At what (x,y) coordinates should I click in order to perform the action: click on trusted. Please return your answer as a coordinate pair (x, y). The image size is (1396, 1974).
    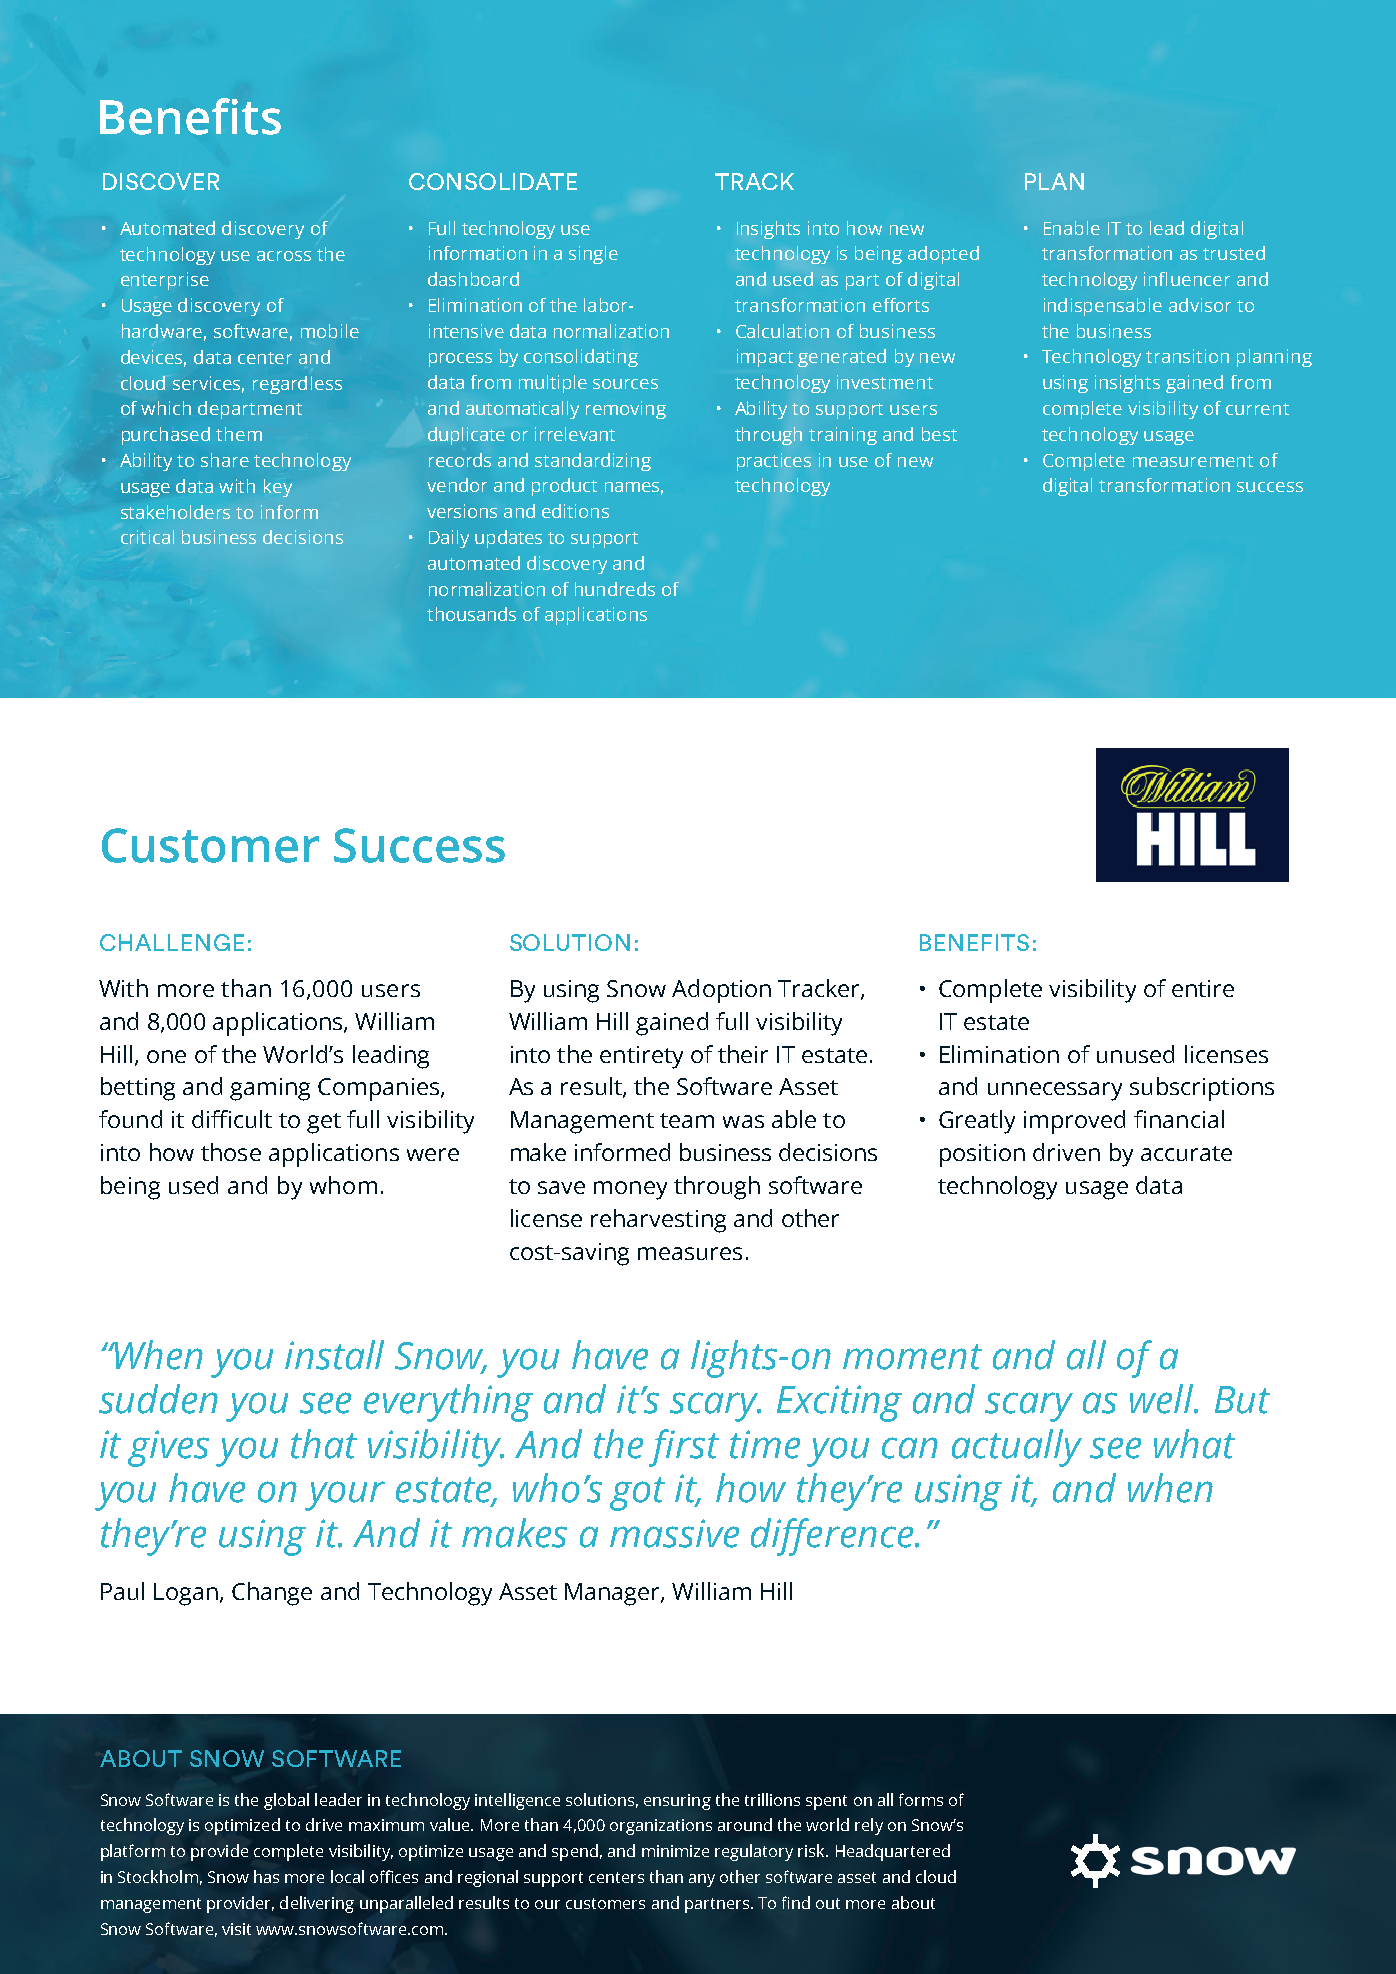
    Looking at the image, I should click on (1234, 253).
